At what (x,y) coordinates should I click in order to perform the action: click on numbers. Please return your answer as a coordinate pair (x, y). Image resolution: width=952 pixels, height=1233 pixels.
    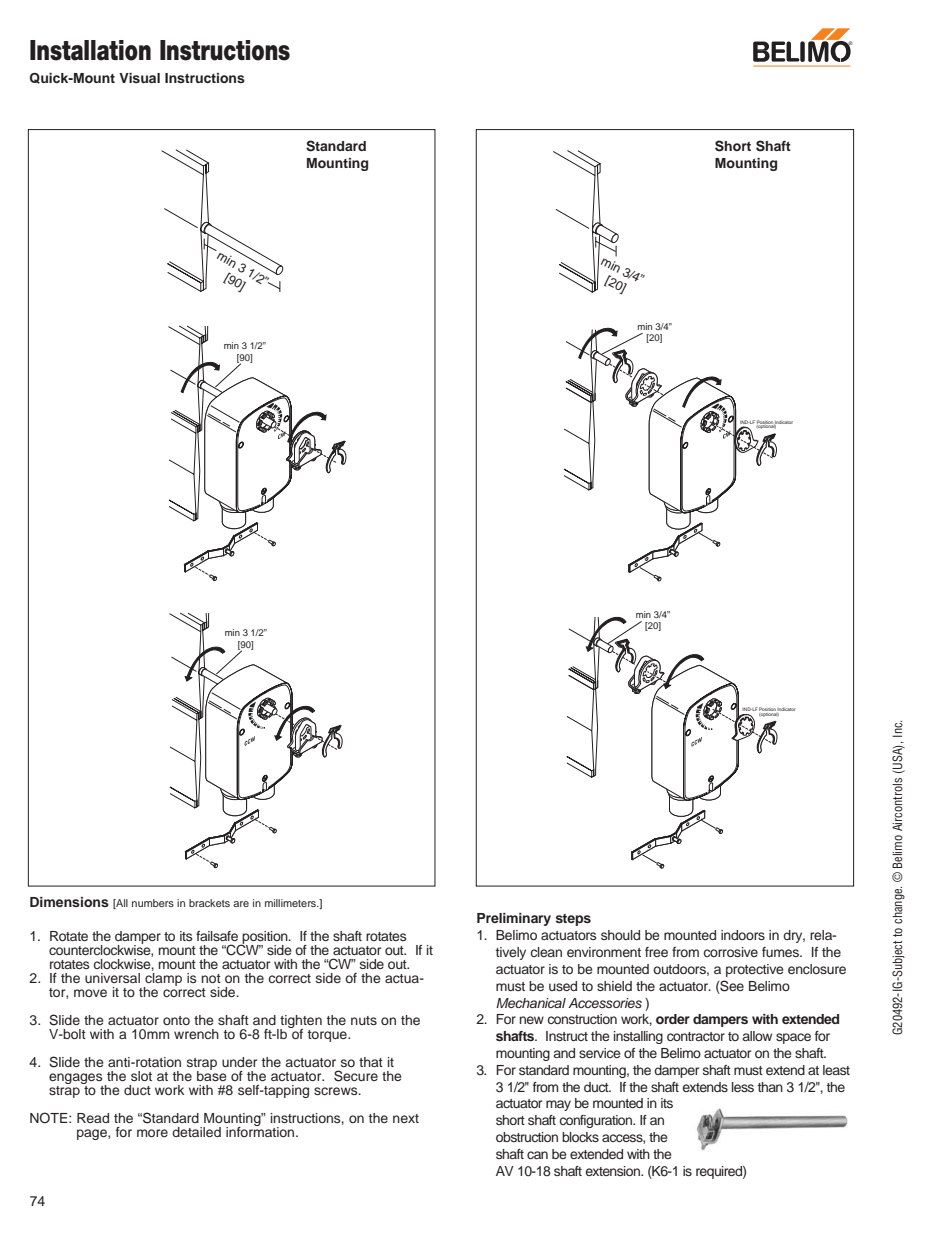
    Looking at the image, I should click on (153, 903).
